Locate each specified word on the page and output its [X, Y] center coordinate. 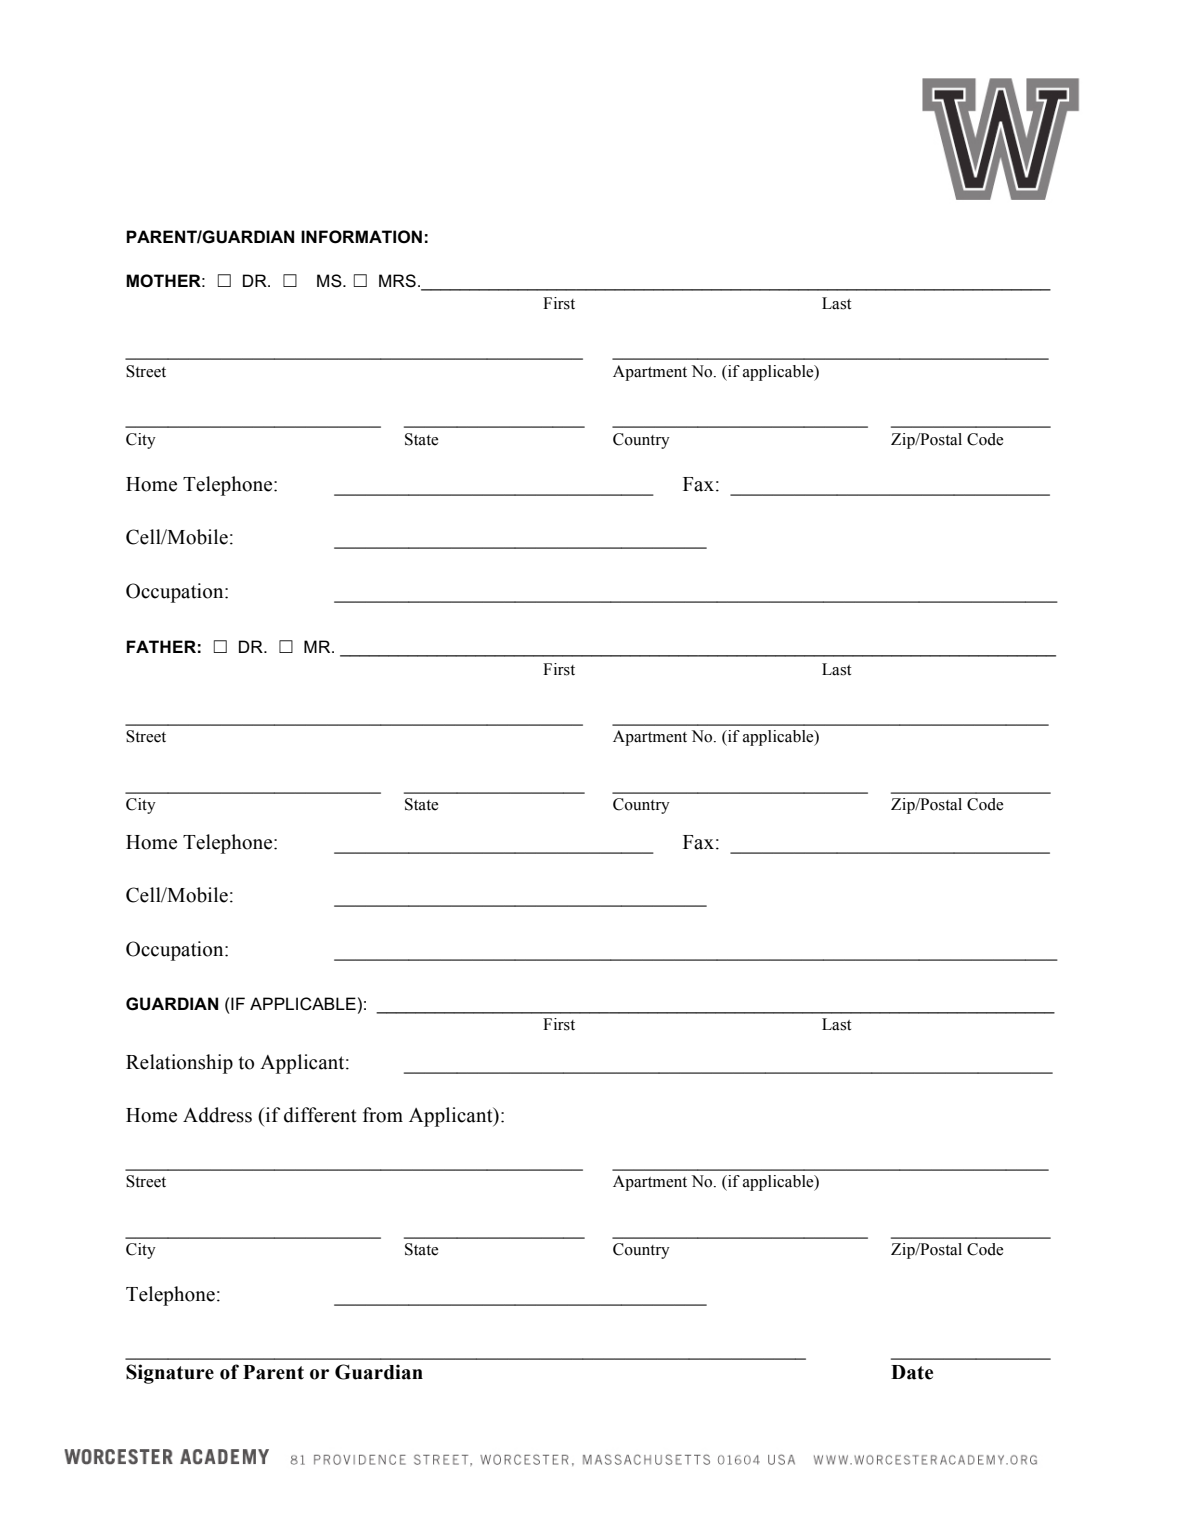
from [383, 1115]
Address [217, 1115]
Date [912, 1372]
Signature [170, 1374]
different [320, 1115]
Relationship [179, 1064]
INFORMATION [361, 237]
